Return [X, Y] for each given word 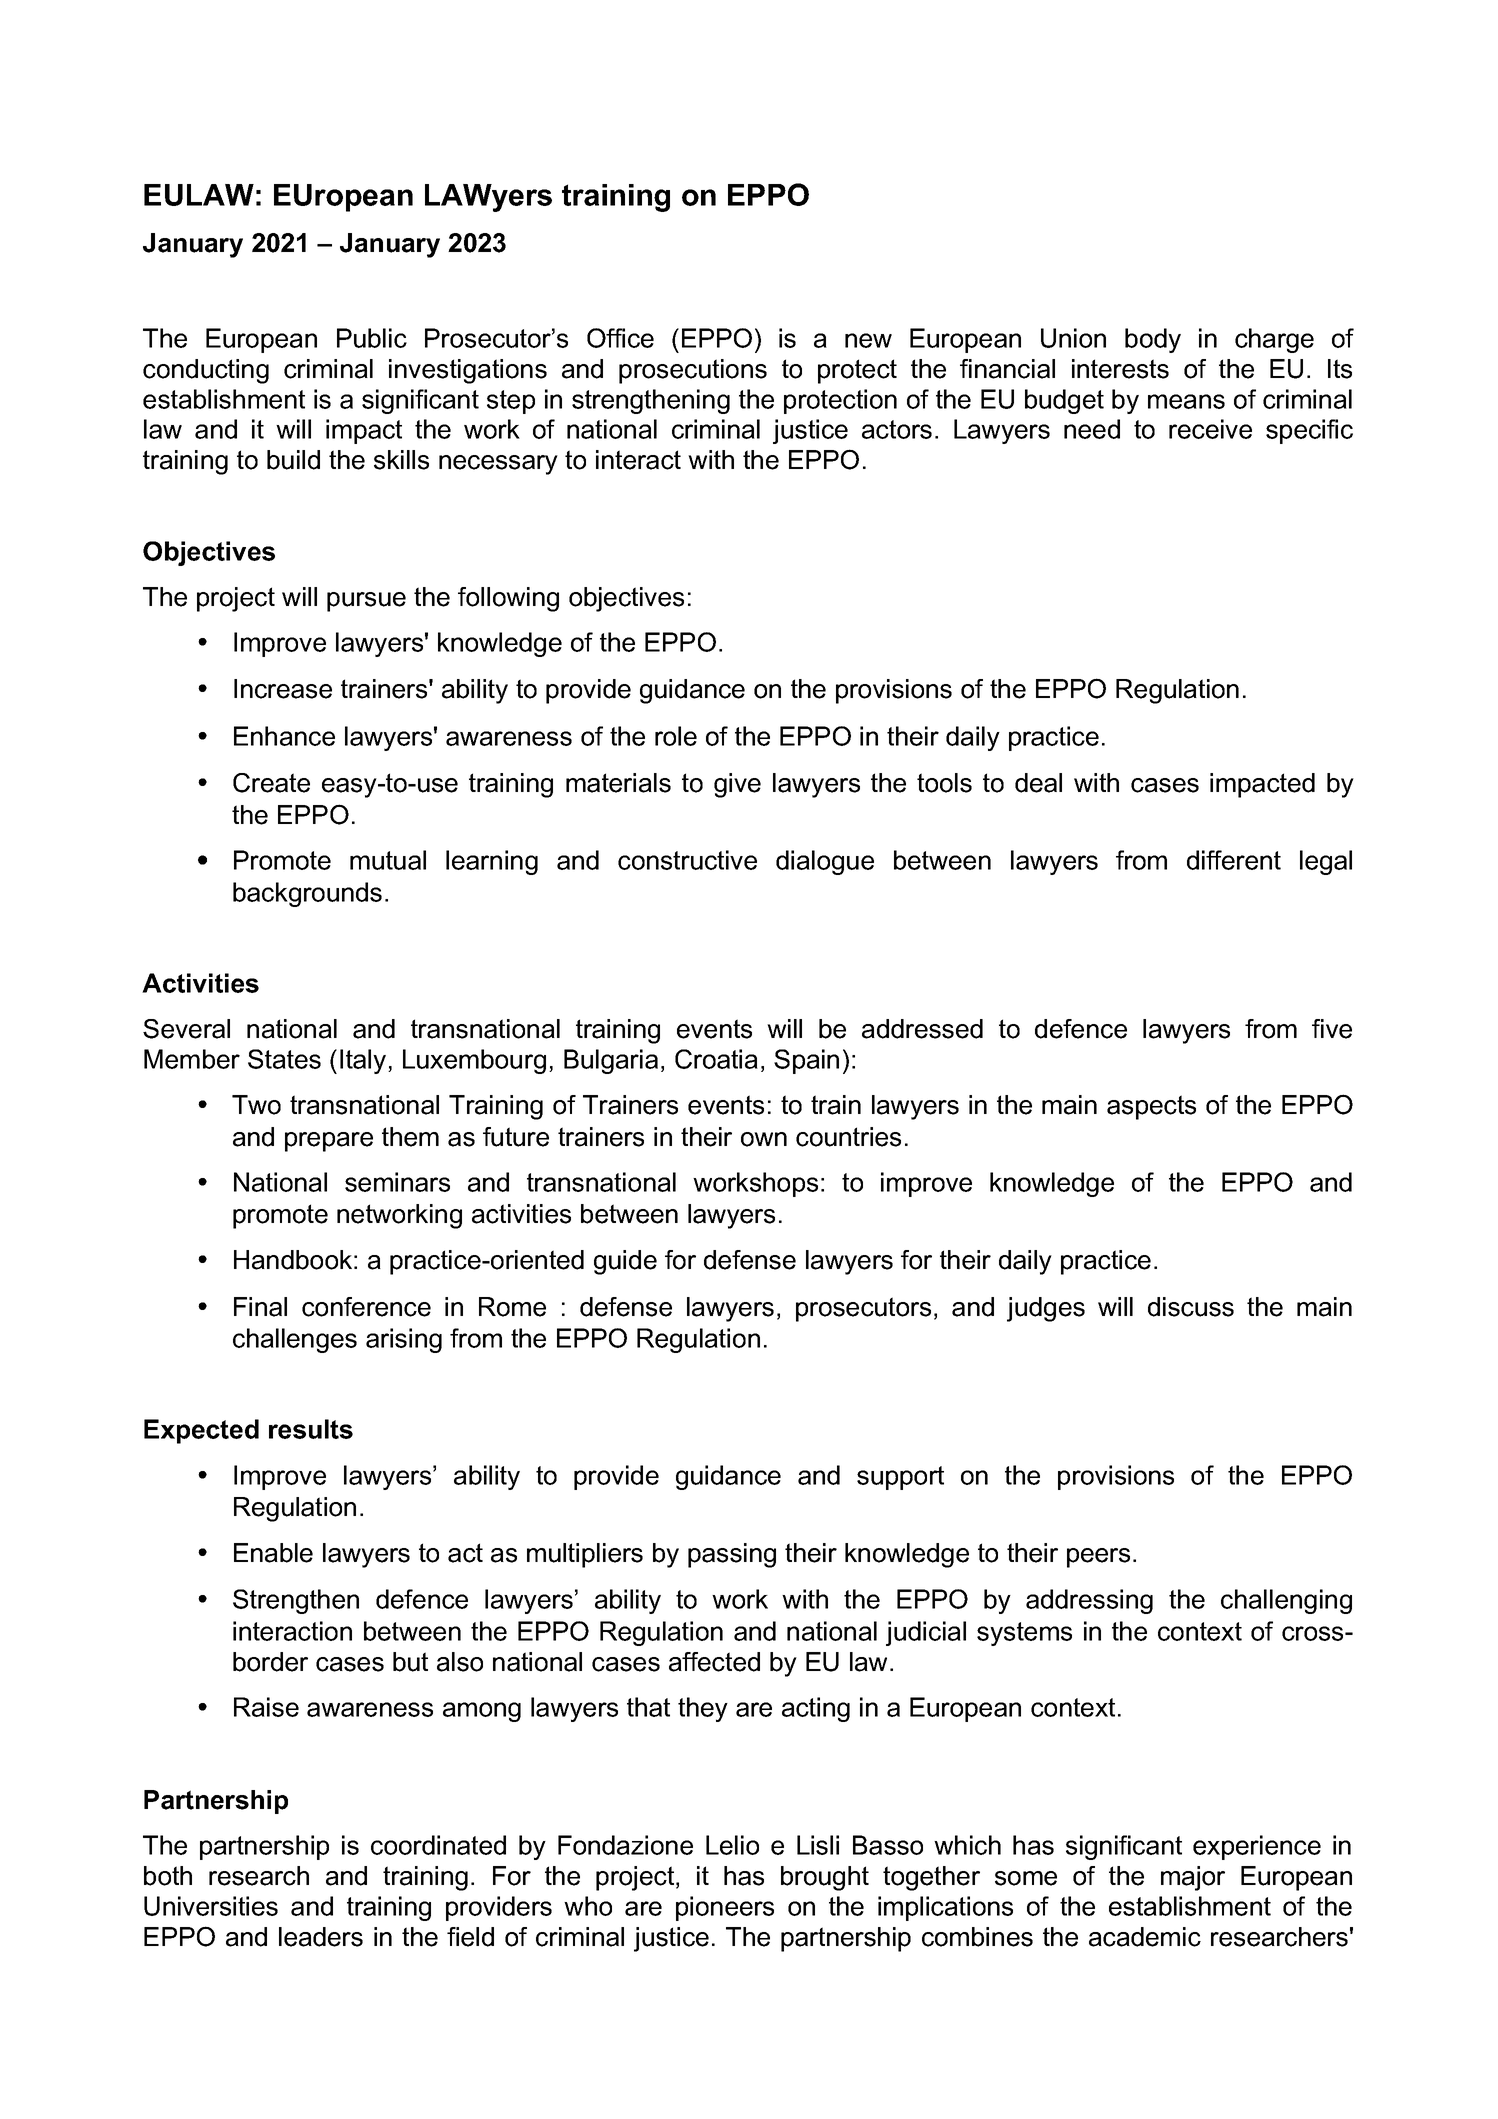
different [1234, 860]
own [764, 1139]
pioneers [725, 1908]
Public [372, 338]
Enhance [284, 736]
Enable [273, 1553]
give [737, 785]
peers [1098, 1558]
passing [732, 1555]
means [1186, 401]
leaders [321, 1937]
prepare [329, 1142]
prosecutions [693, 371]
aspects [1151, 1107]
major [1193, 1878]
